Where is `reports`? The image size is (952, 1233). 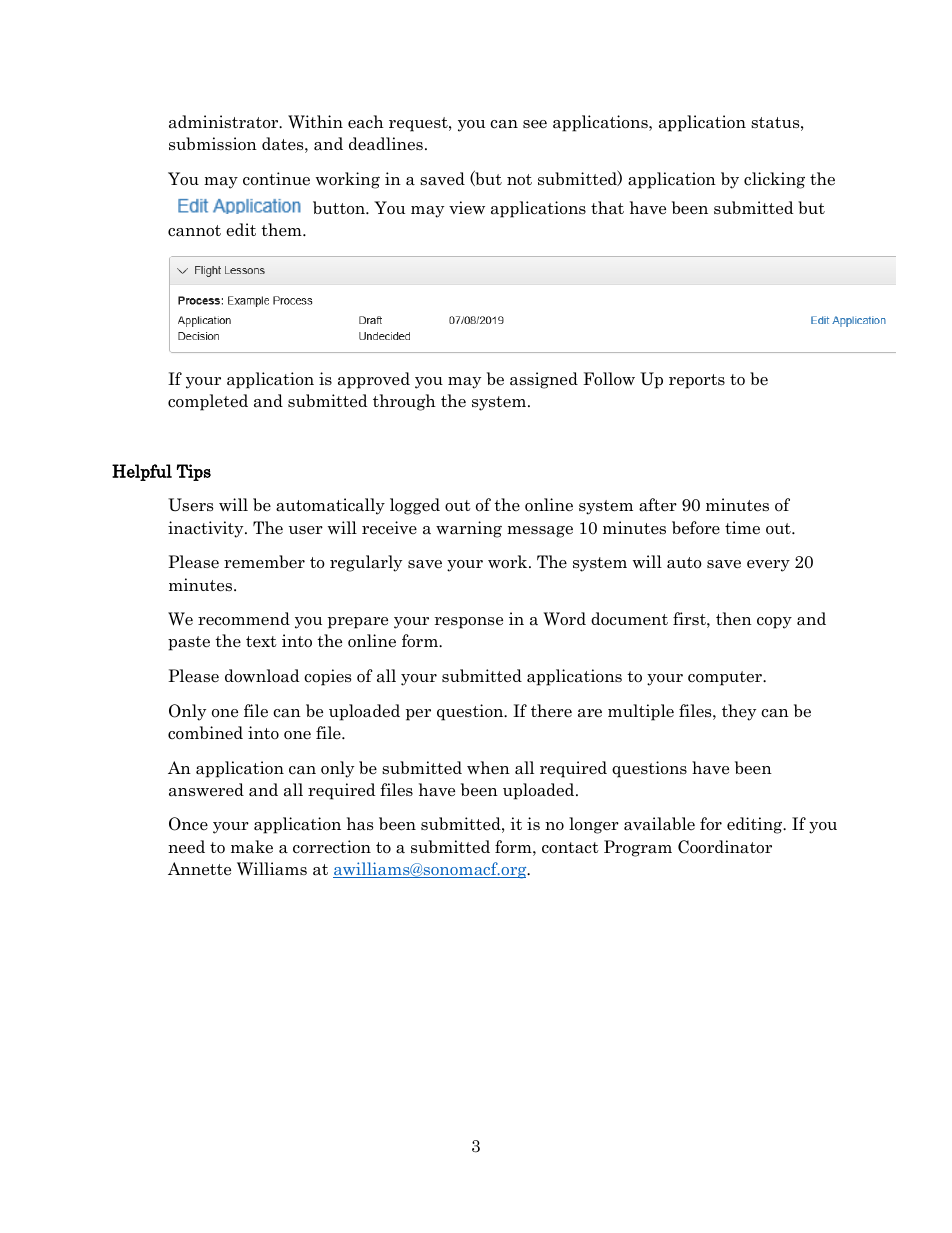
reports is located at coordinates (697, 381).
